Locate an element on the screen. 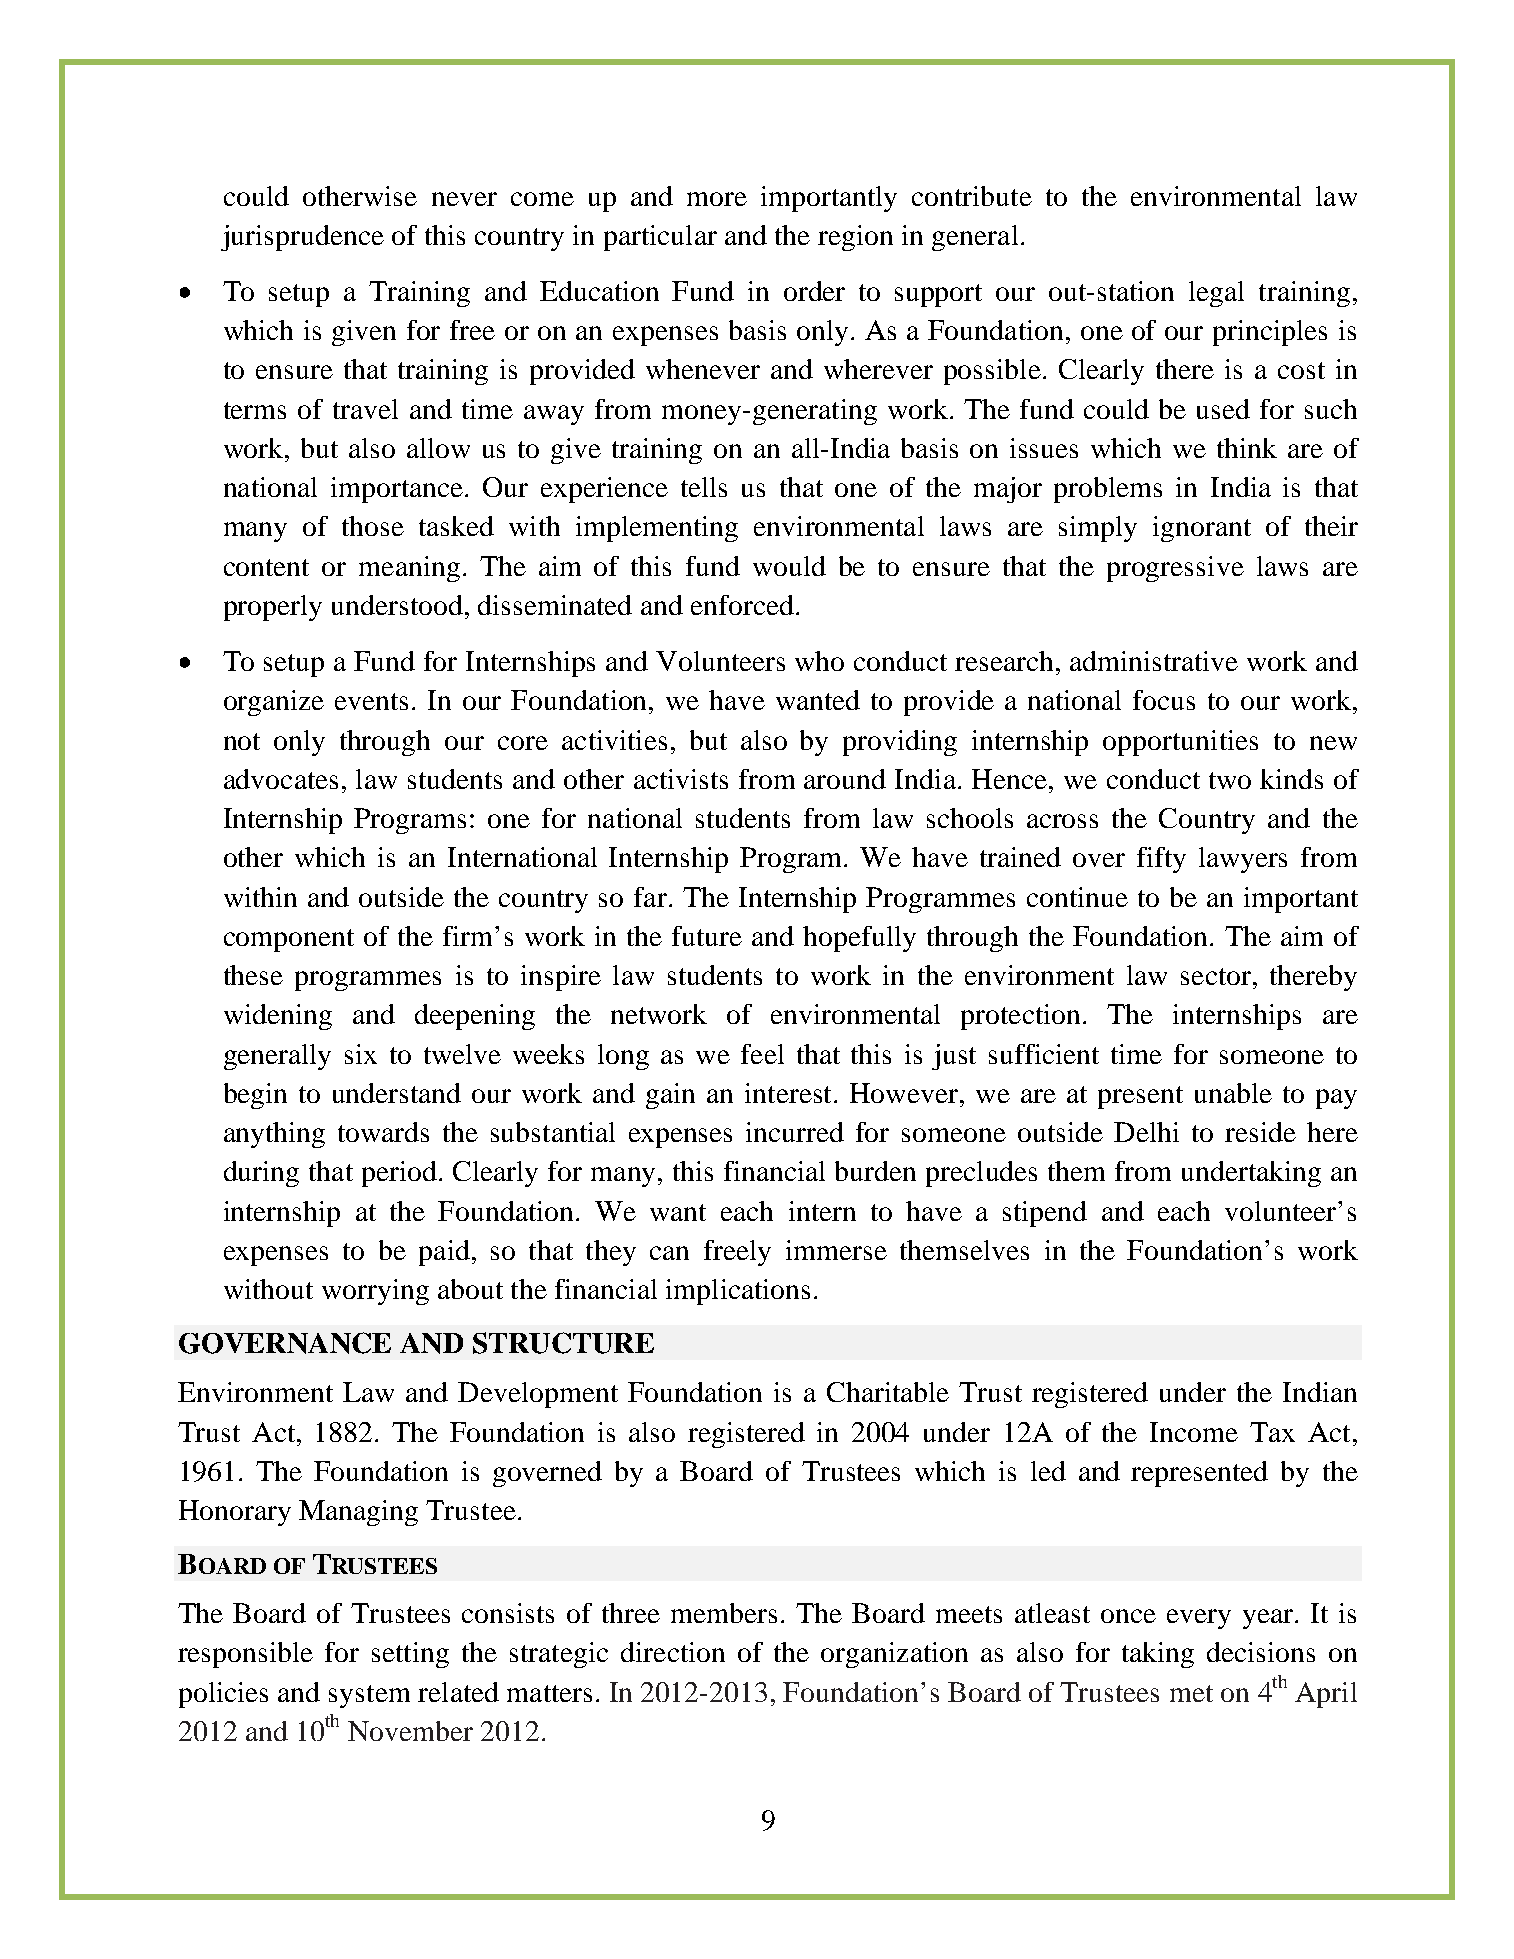 The width and height of the screenshot is (1514, 1959). region is located at coordinates (855, 238).
